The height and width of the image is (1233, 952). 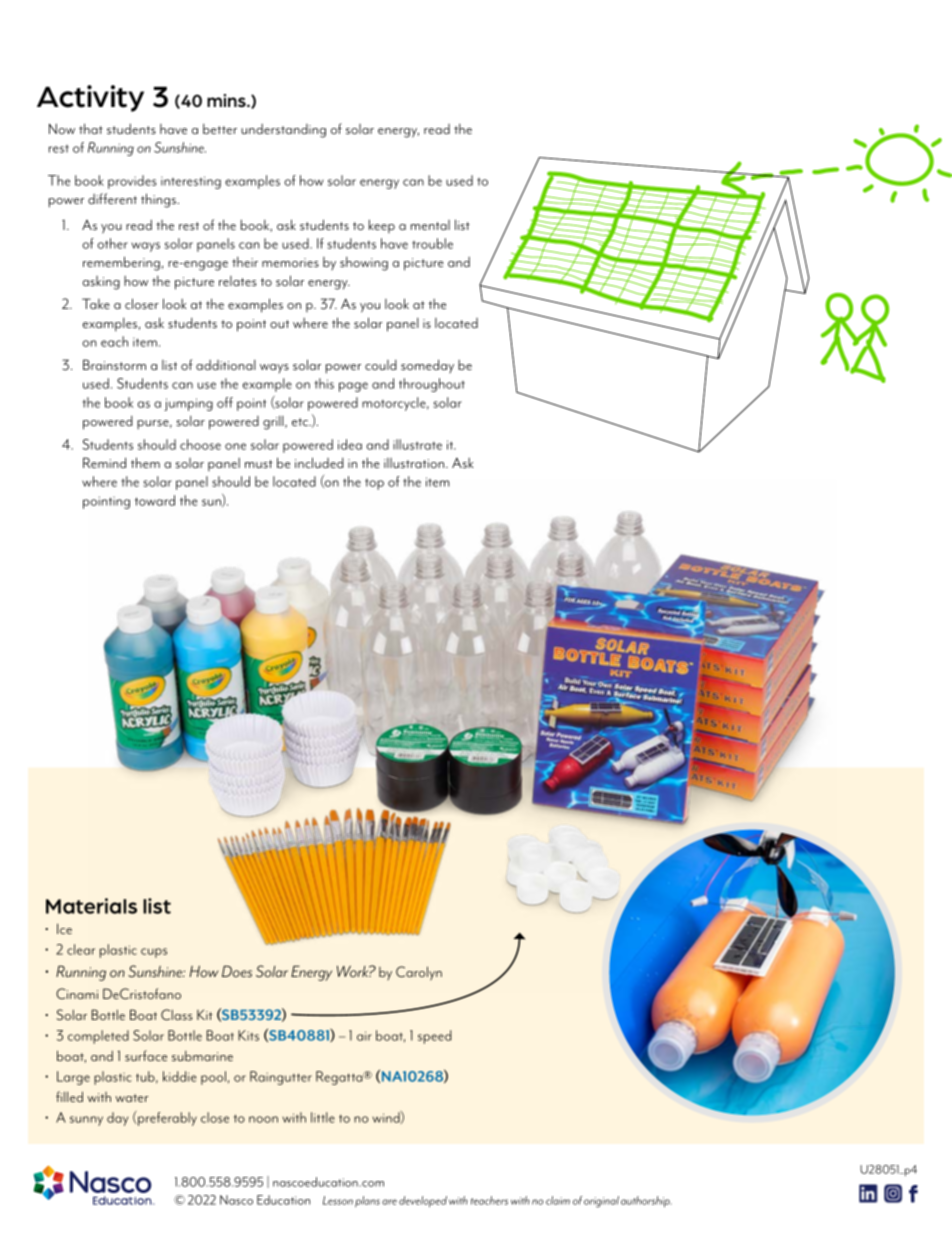 I want to click on that, so click(x=91, y=128).
